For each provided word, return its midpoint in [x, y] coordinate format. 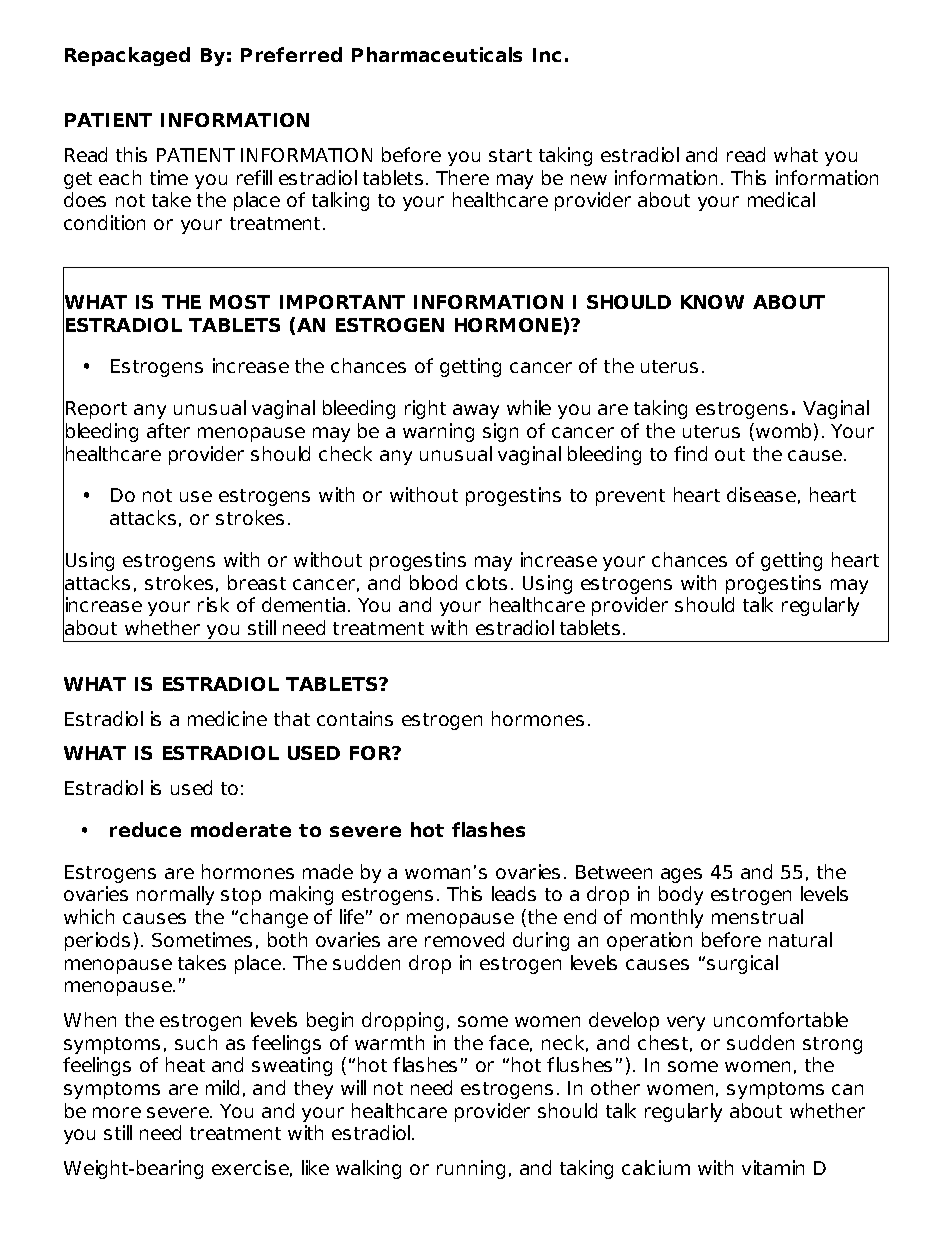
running [471, 1169]
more [117, 1112]
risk [213, 604]
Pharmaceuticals [437, 54]
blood [433, 582]
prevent [630, 497]
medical [781, 199]
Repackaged [127, 56]
